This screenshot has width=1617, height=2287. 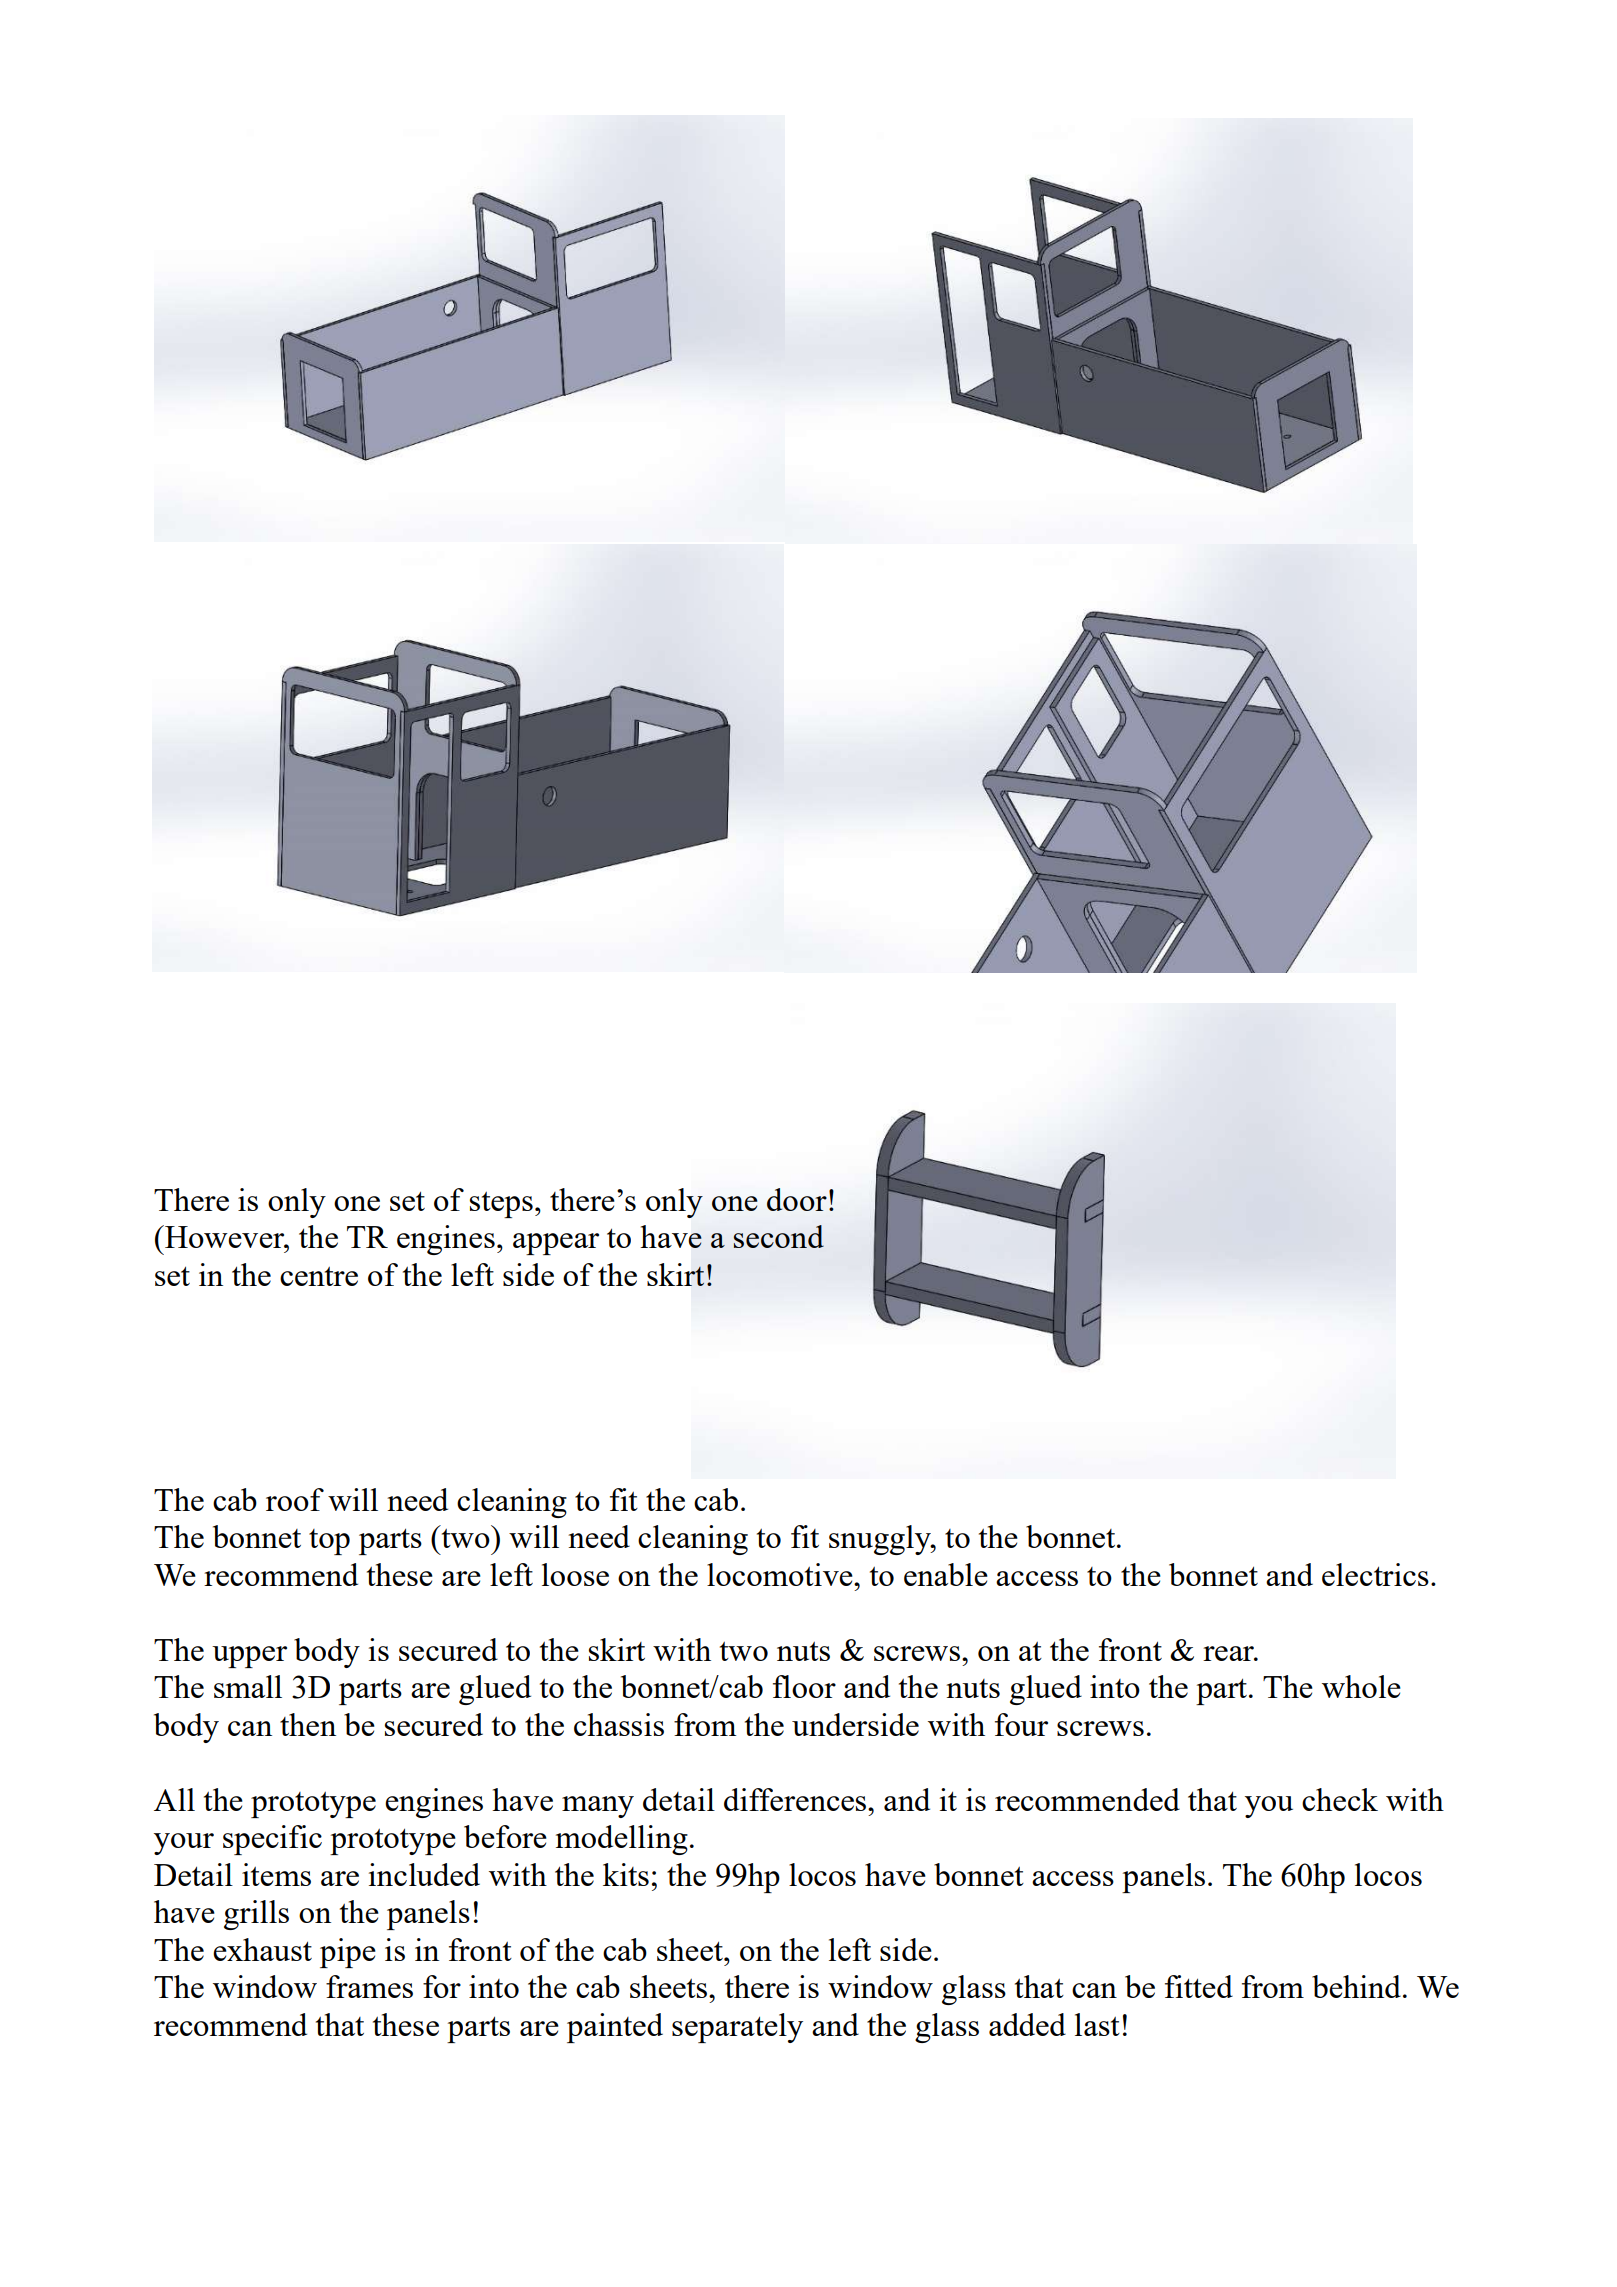 I want to click on upper, so click(x=249, y=1657).
